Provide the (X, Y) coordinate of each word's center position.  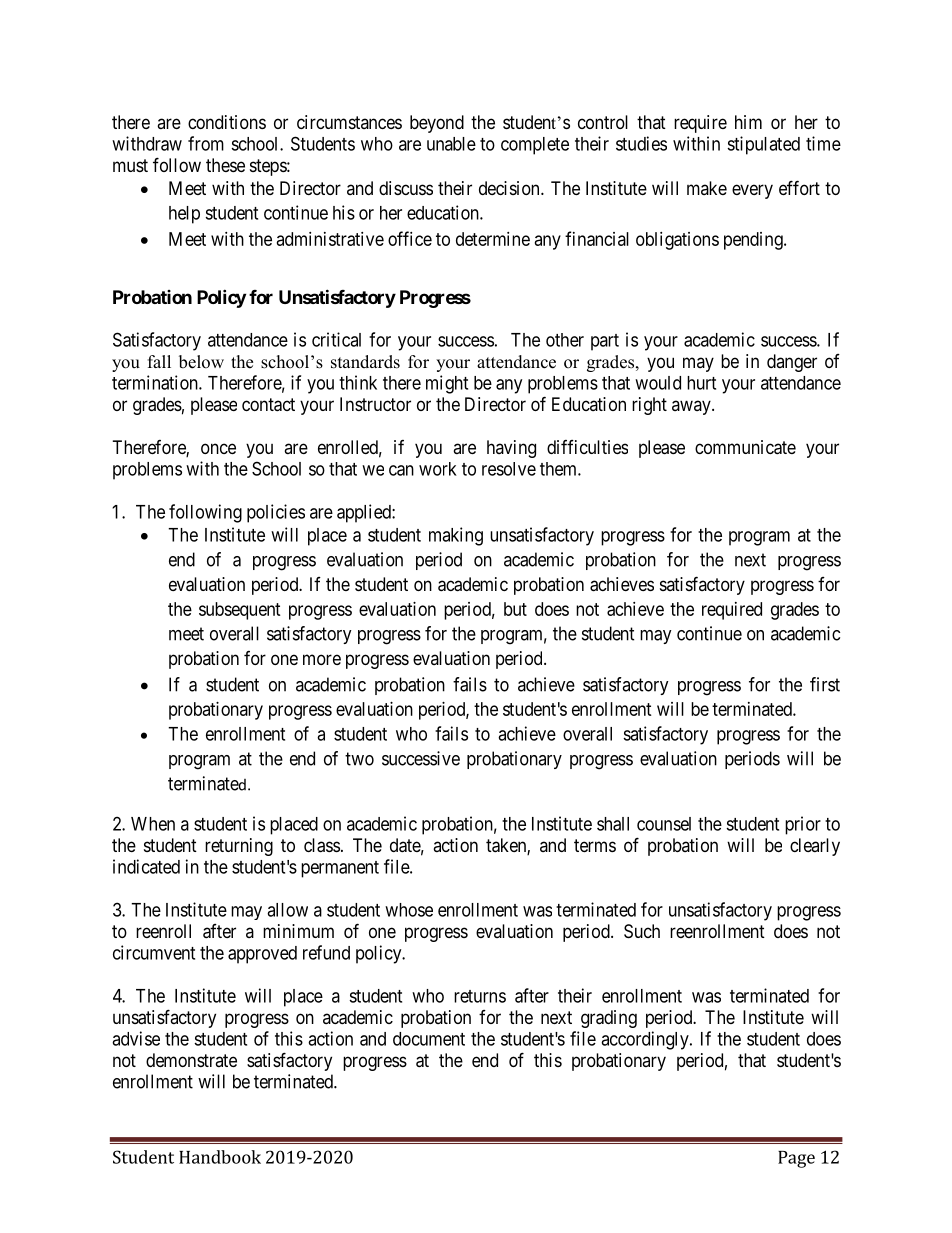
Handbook (220, 1157)
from (206, 143)
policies (276, 513)
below (201, 362)
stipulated (763, 145)
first (825, 684)
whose (409, 910)
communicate (745, 447)
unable (451, 144)
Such (642, 931)
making (456, 536)
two (359, 759)
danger (792, 363)
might (447, 384)
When (153, 824)
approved (262, 955)
